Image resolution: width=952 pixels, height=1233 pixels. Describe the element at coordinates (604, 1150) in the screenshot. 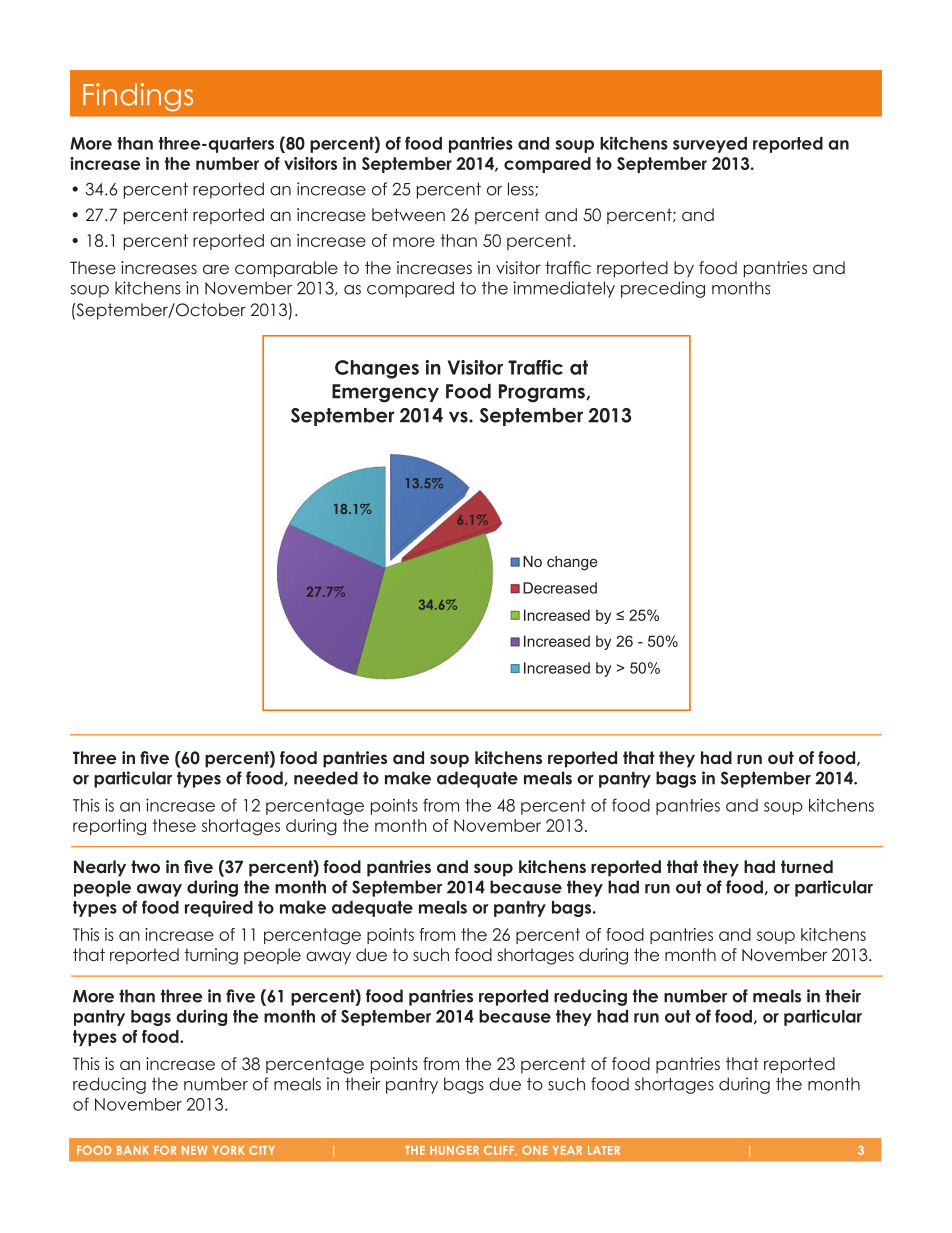

I see `LATER` at that location.
